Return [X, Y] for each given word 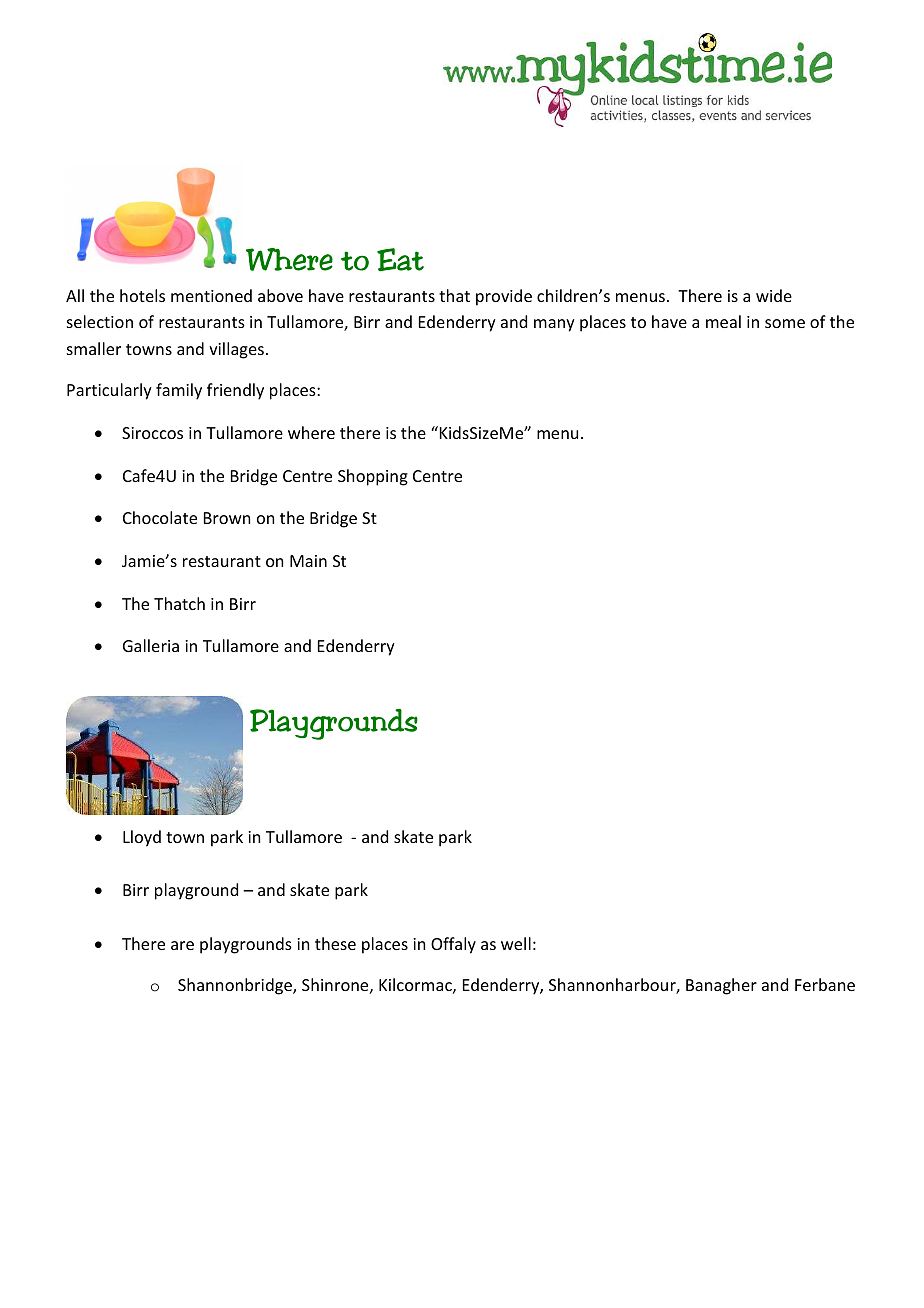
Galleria [151, 645]
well [516, 943]
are [182, 945]
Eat [400, 260]
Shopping [373, 477]
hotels [142, 295]
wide [774, 295]
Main [308, 561]
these [335, 943]
